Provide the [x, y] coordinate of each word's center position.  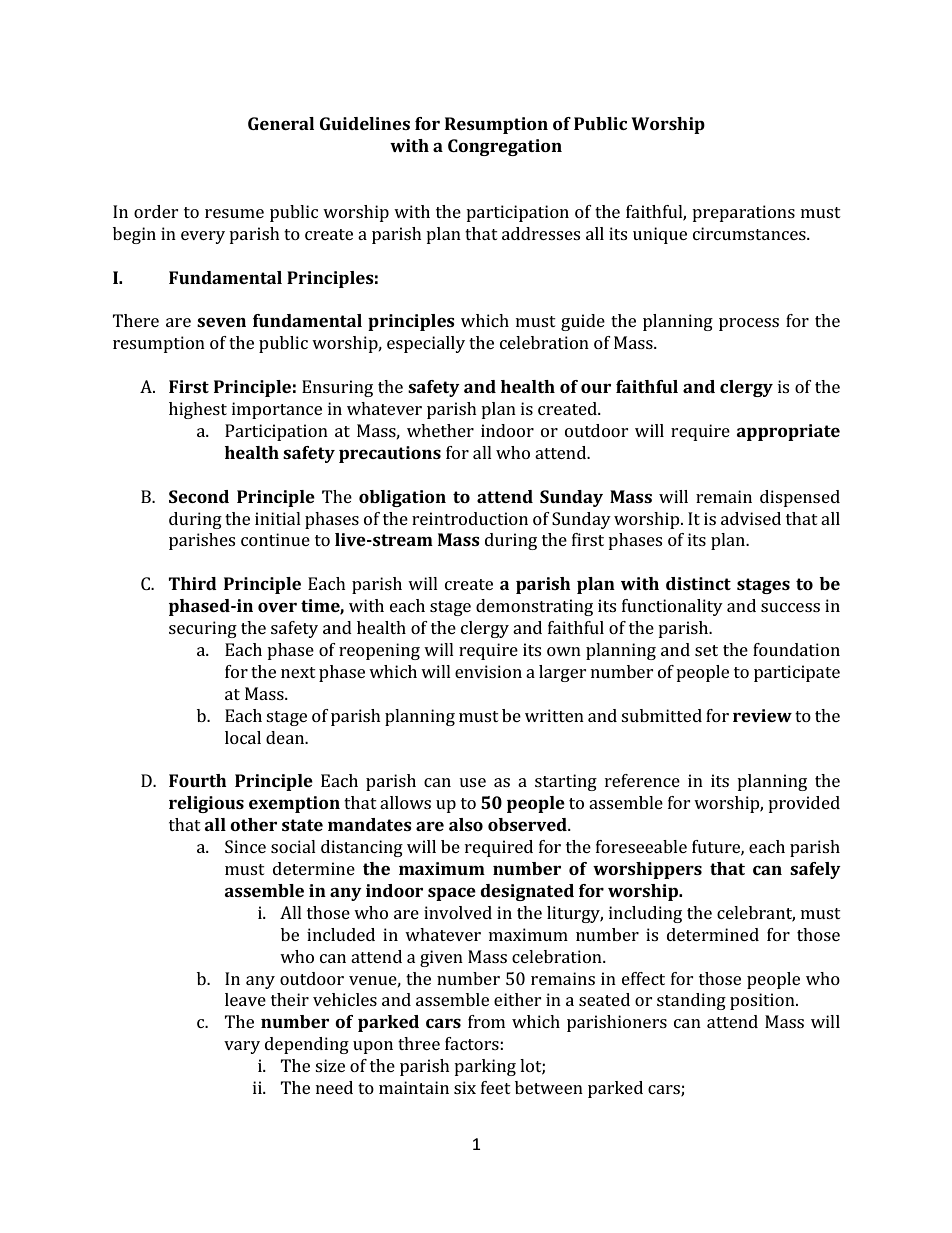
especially [426, 344]
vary [242, 1047]
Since [245, 846]
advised [751, 518]
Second [199, 496]
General [281, 123]
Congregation [505, 147]
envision [488, 671]
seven [221, 322]
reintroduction [470, 518]
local [243, 737]
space [452, 894]
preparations [743, 213]
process [749, 324]
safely [815, 870]
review [762, 715]
